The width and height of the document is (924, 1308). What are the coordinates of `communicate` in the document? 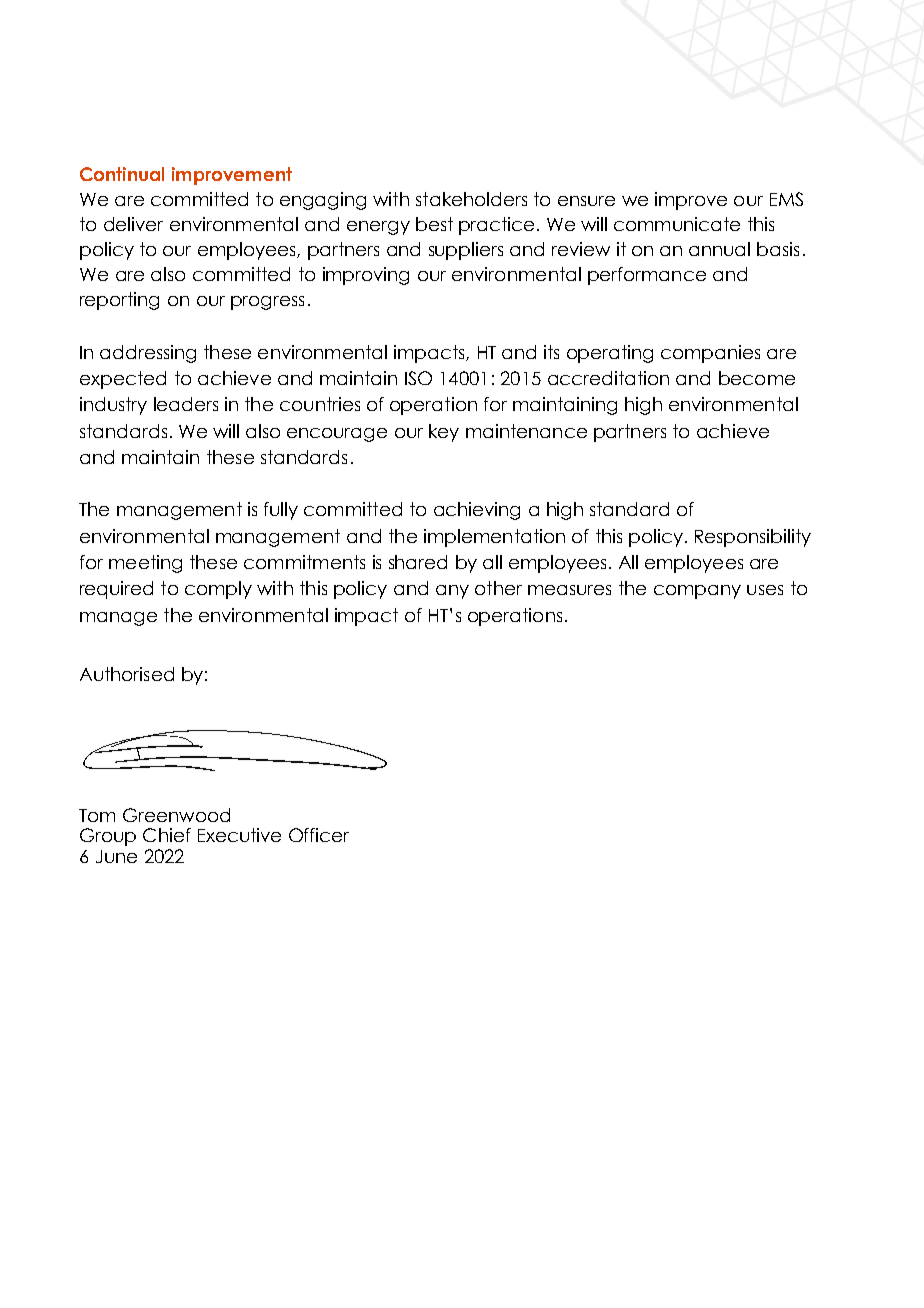 It's located at (677, 224).
